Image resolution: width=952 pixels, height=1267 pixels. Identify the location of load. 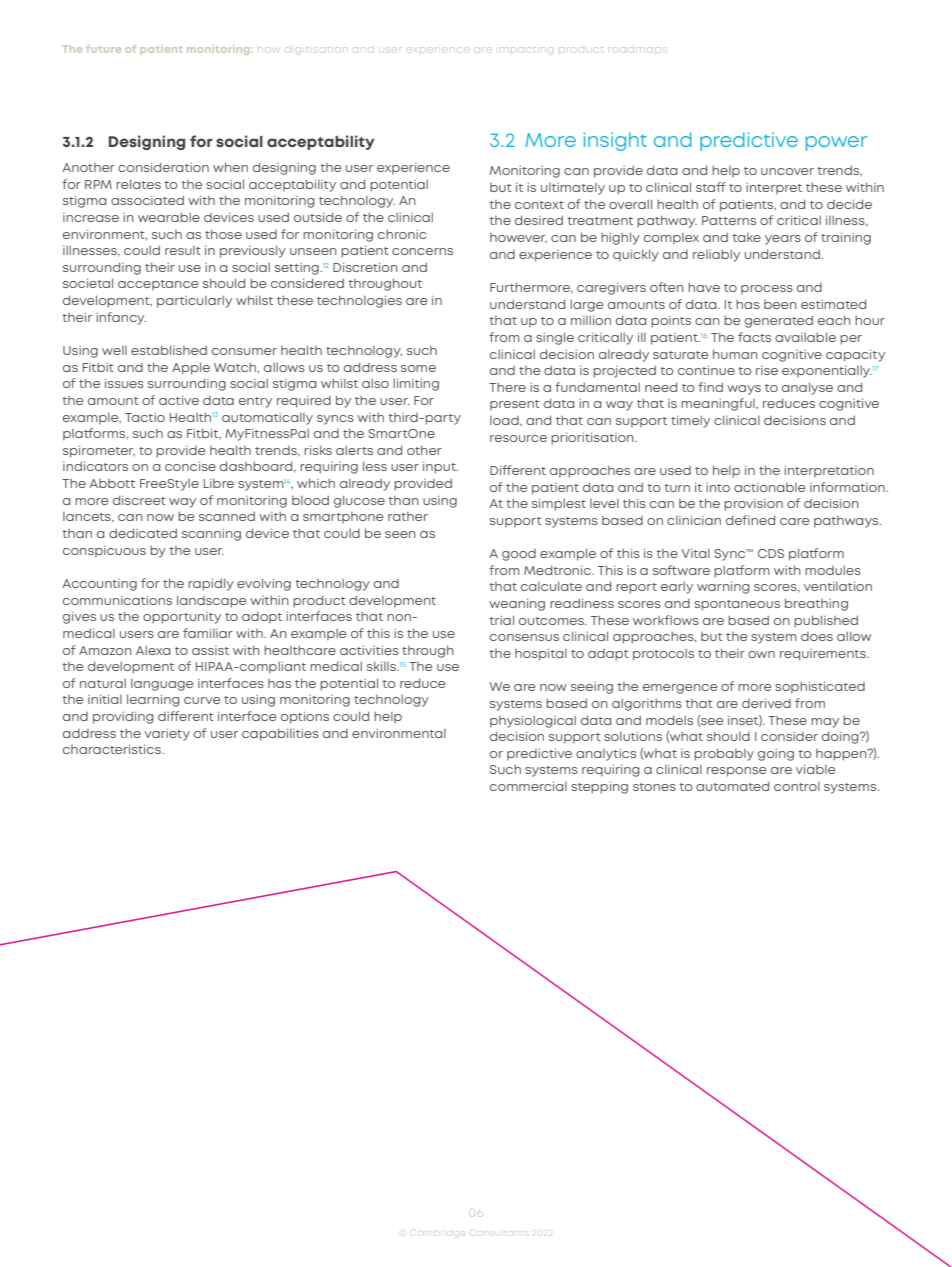
(505, 420).
